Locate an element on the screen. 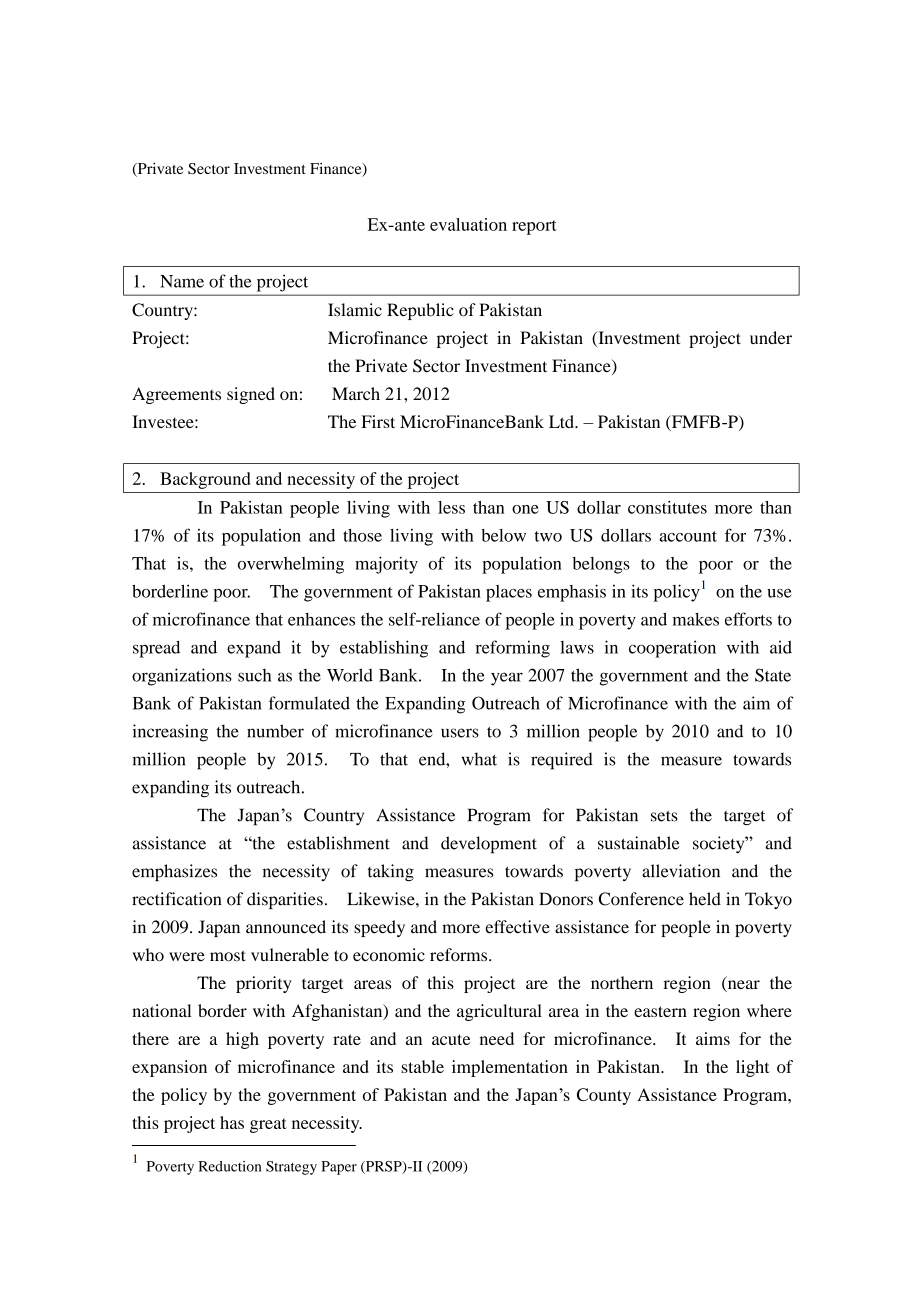 This screenshot has height=1308, width=924. alleviation is located at coordinates (681, 871).
